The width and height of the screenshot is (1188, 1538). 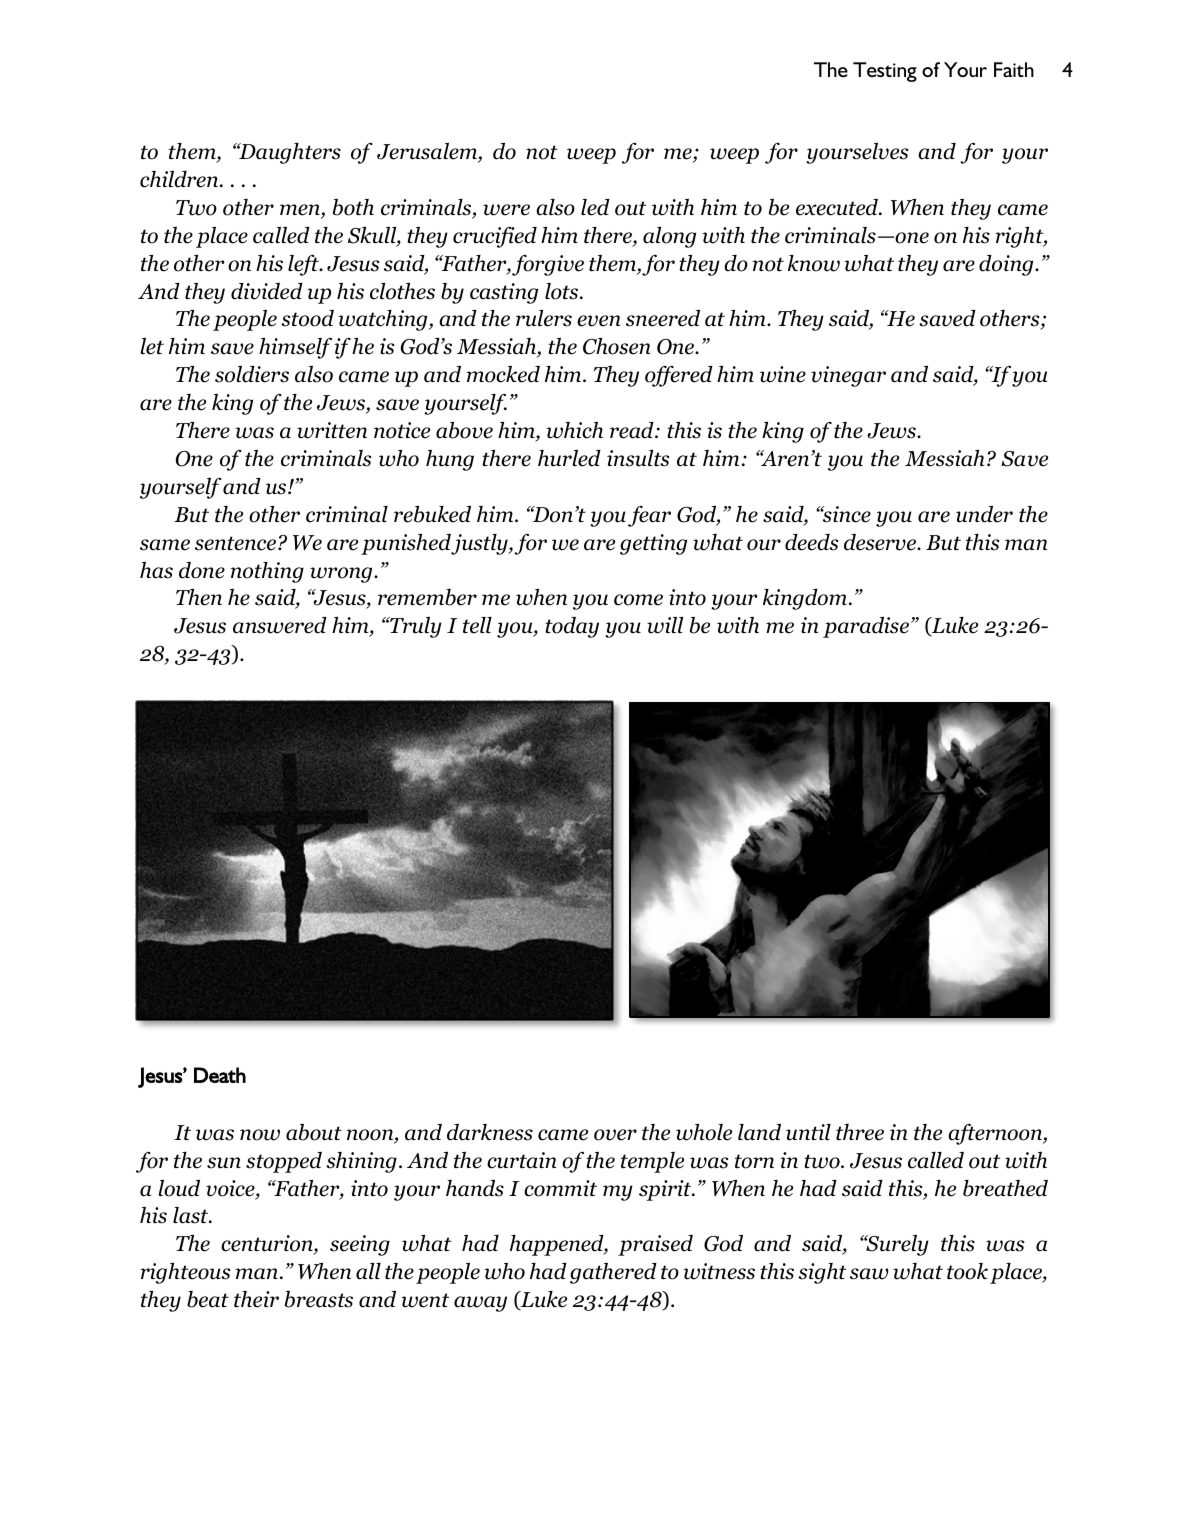 What do you see at coordinates (881, 542) in the screenshot?
I see `deserve` at bounding box center [881, 542].
